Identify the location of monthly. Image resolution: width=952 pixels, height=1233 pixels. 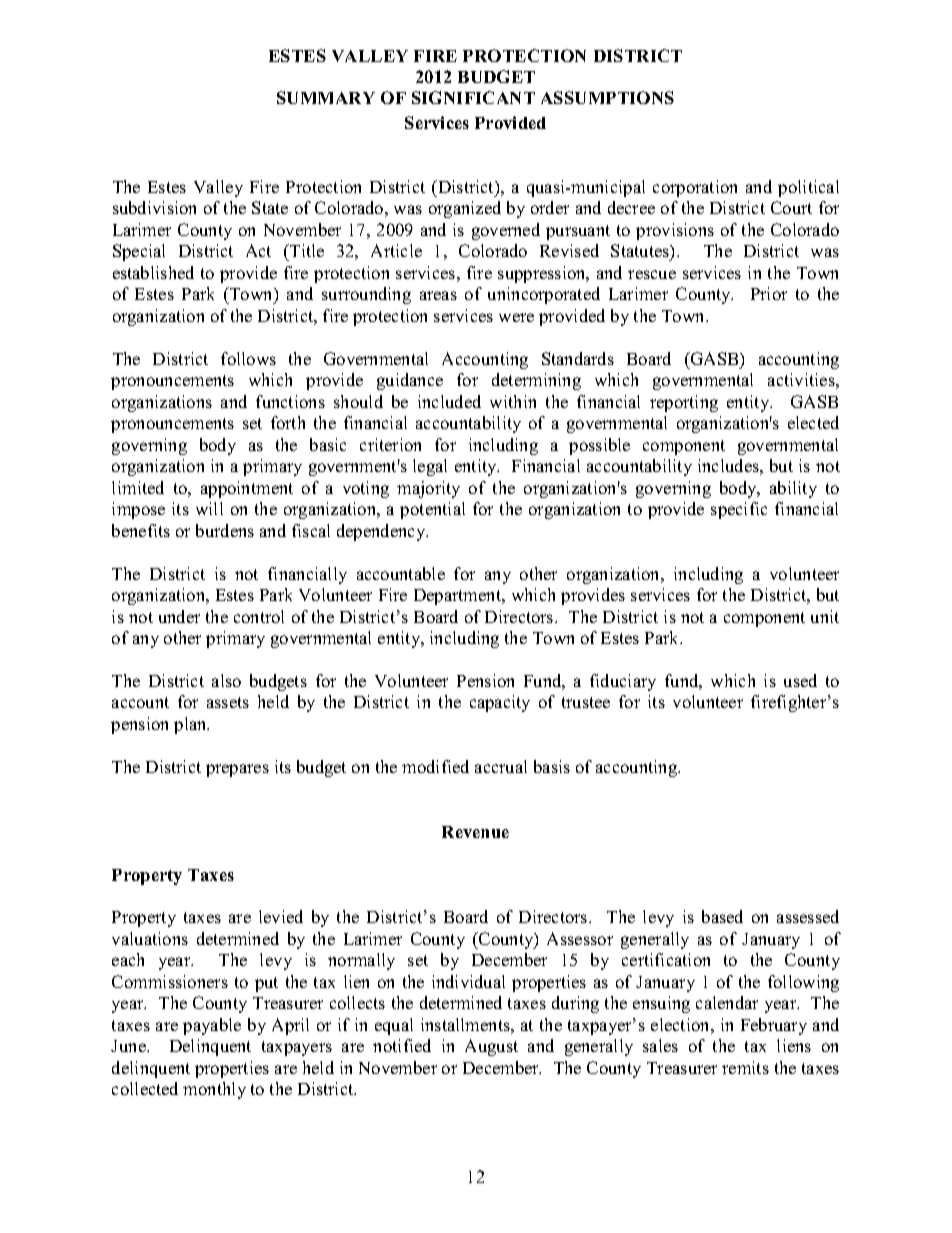
(214, 1090).
